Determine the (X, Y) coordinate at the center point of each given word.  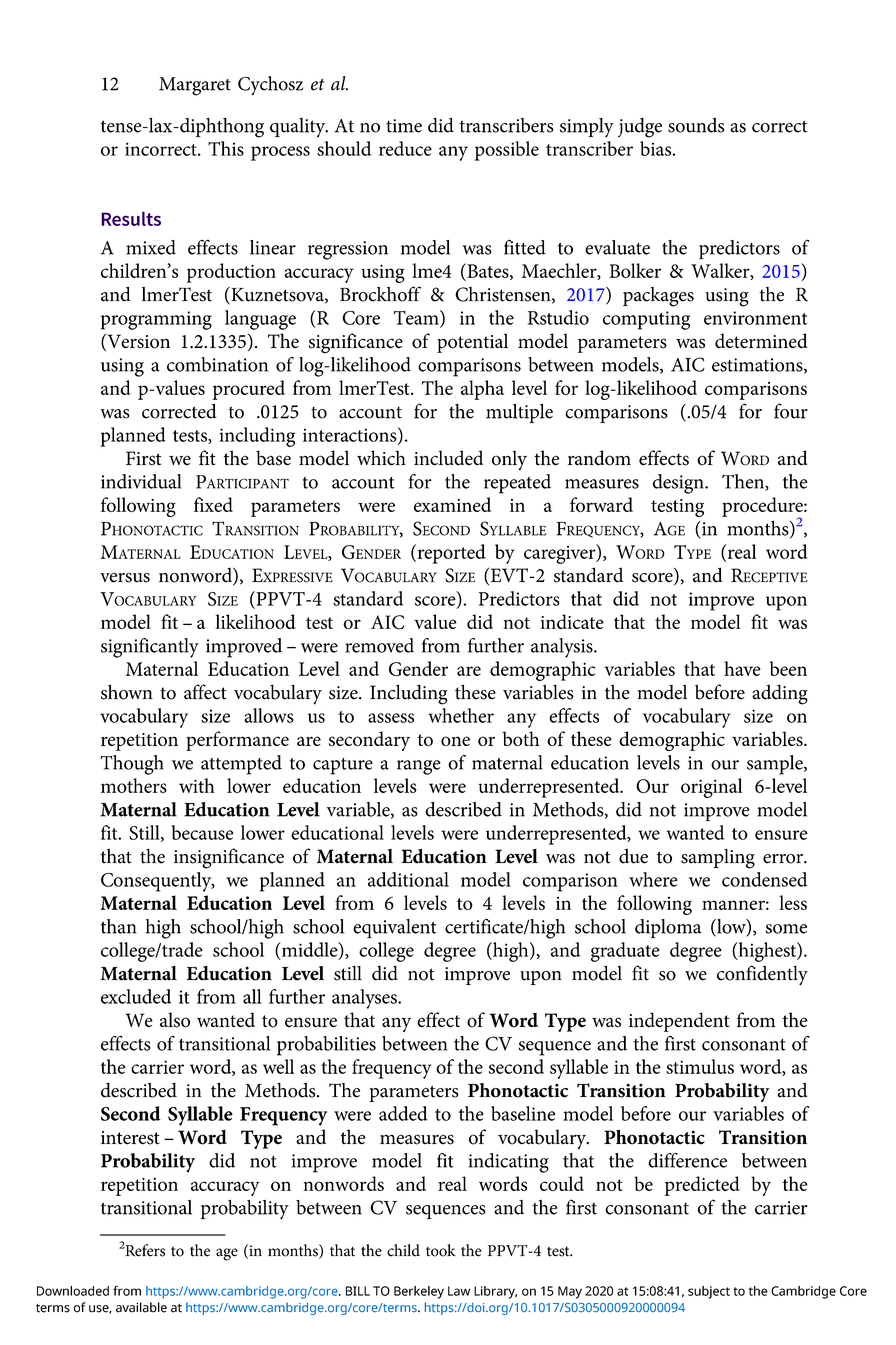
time (404, 126)
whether (461, 715)
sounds (696, 125)
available (141, 1307)
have (742, 668)
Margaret (195, 86)
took (441, 1250)
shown (127, 692)
